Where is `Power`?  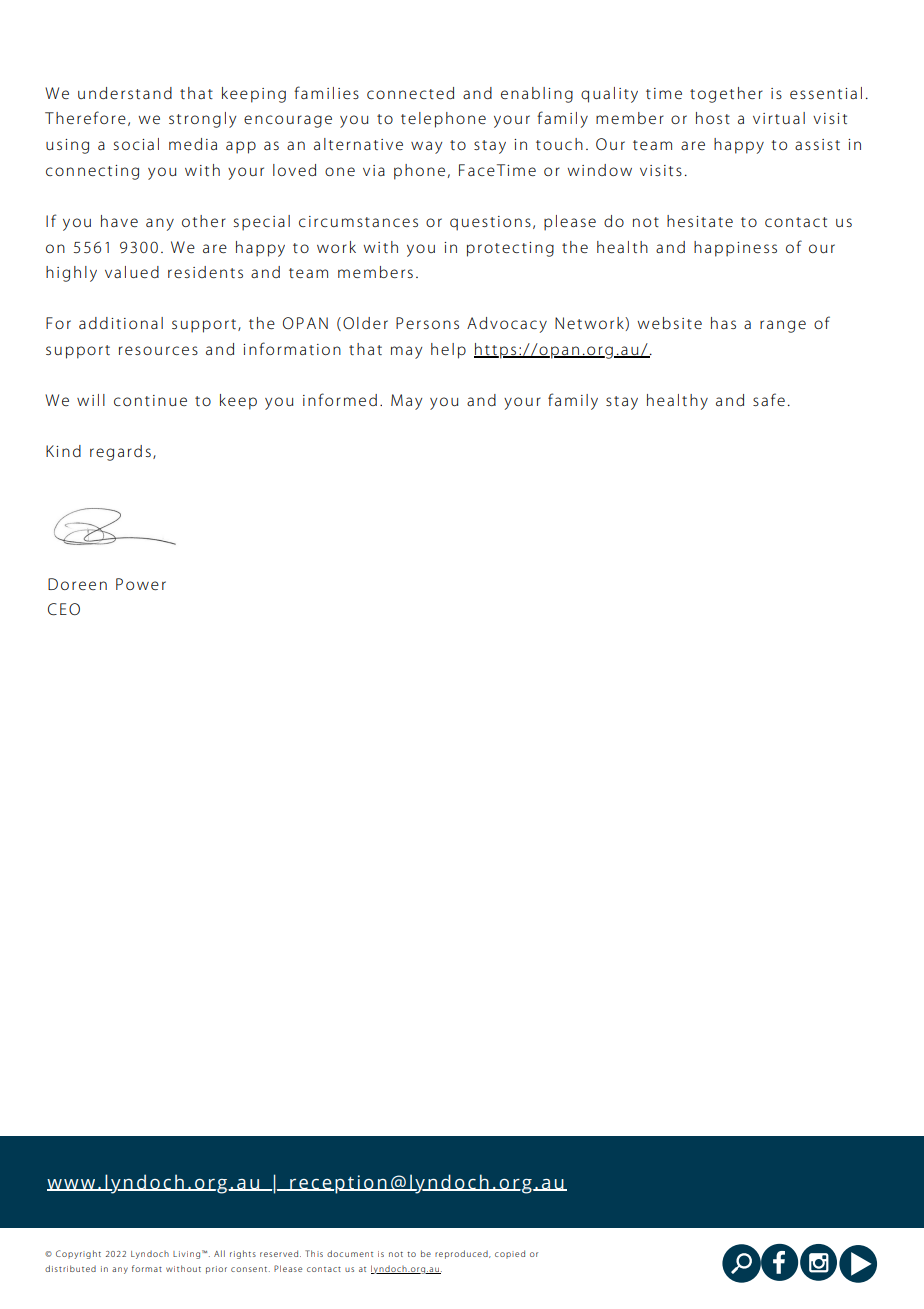
Power is located at coordinates (141, 584).
